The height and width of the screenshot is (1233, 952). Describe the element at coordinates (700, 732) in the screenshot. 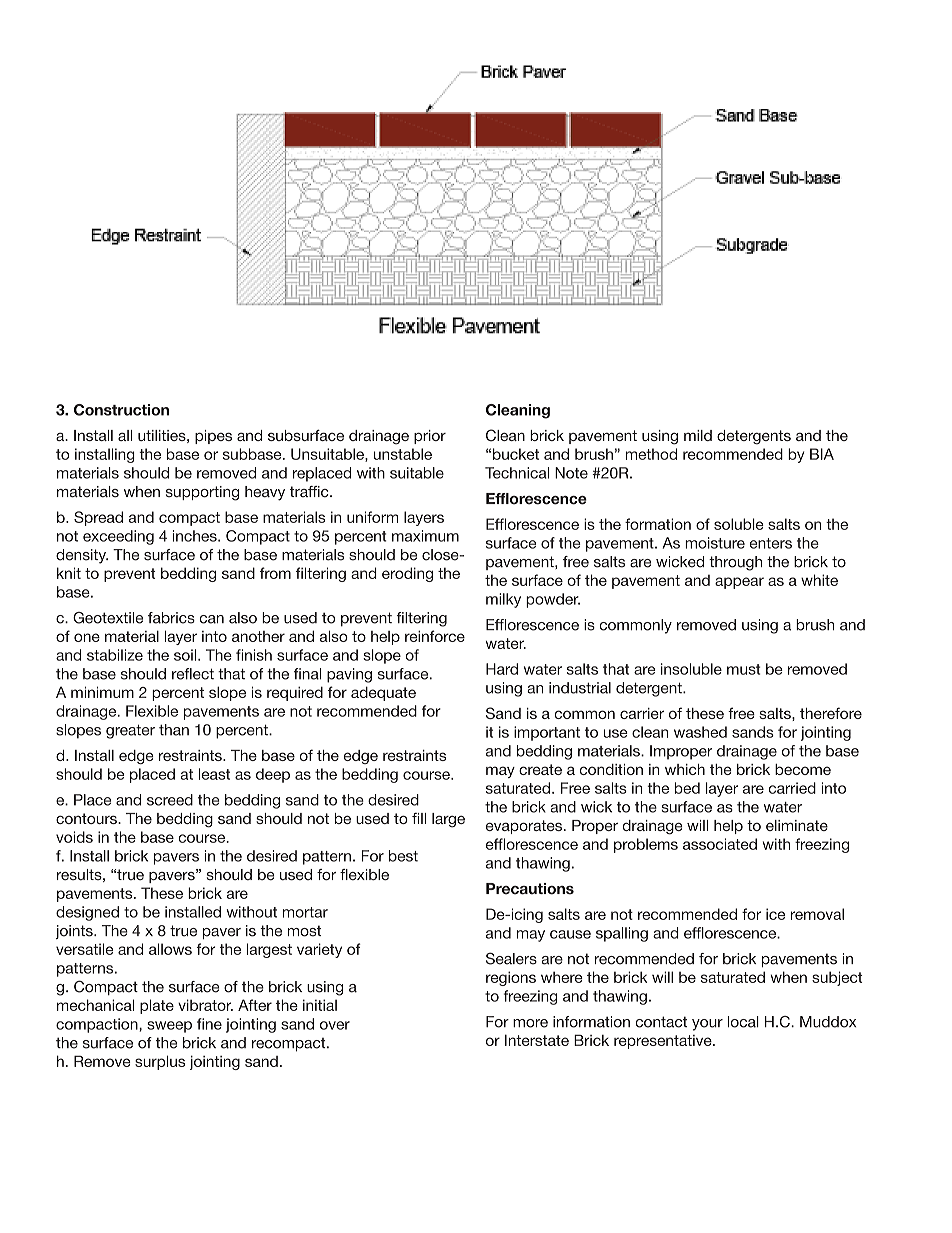

I see `washed` at that location.
